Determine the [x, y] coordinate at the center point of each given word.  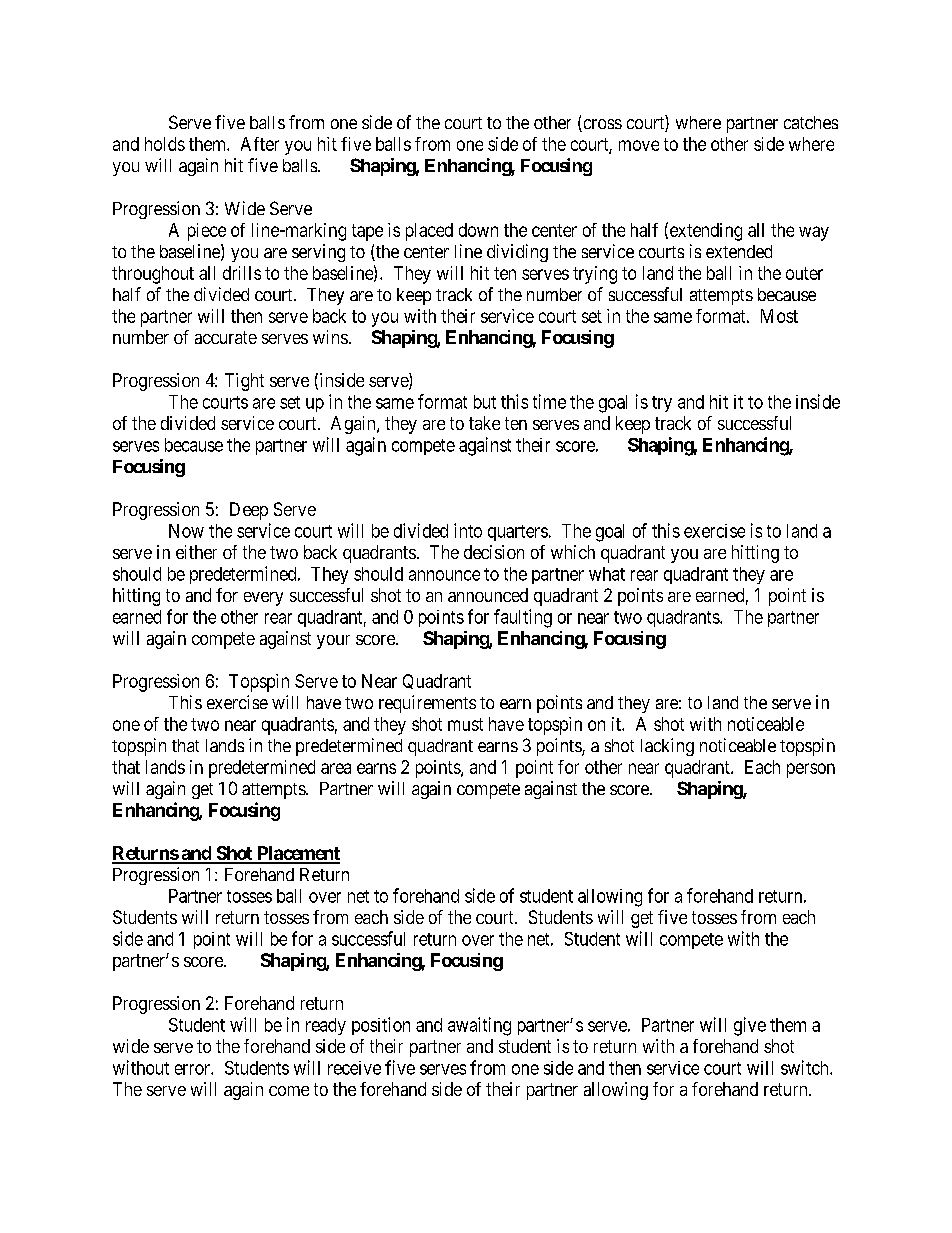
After [260, 144]
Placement [297, 854]
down [478, 230]
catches [811, 122]
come [289, 1091]
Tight [244, 382]
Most [779, 316]
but [485, 402]
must [465, 724]
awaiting [479, 1026]
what [607, 574]
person [811, 770]
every [263, 599]
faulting [523, 618]
